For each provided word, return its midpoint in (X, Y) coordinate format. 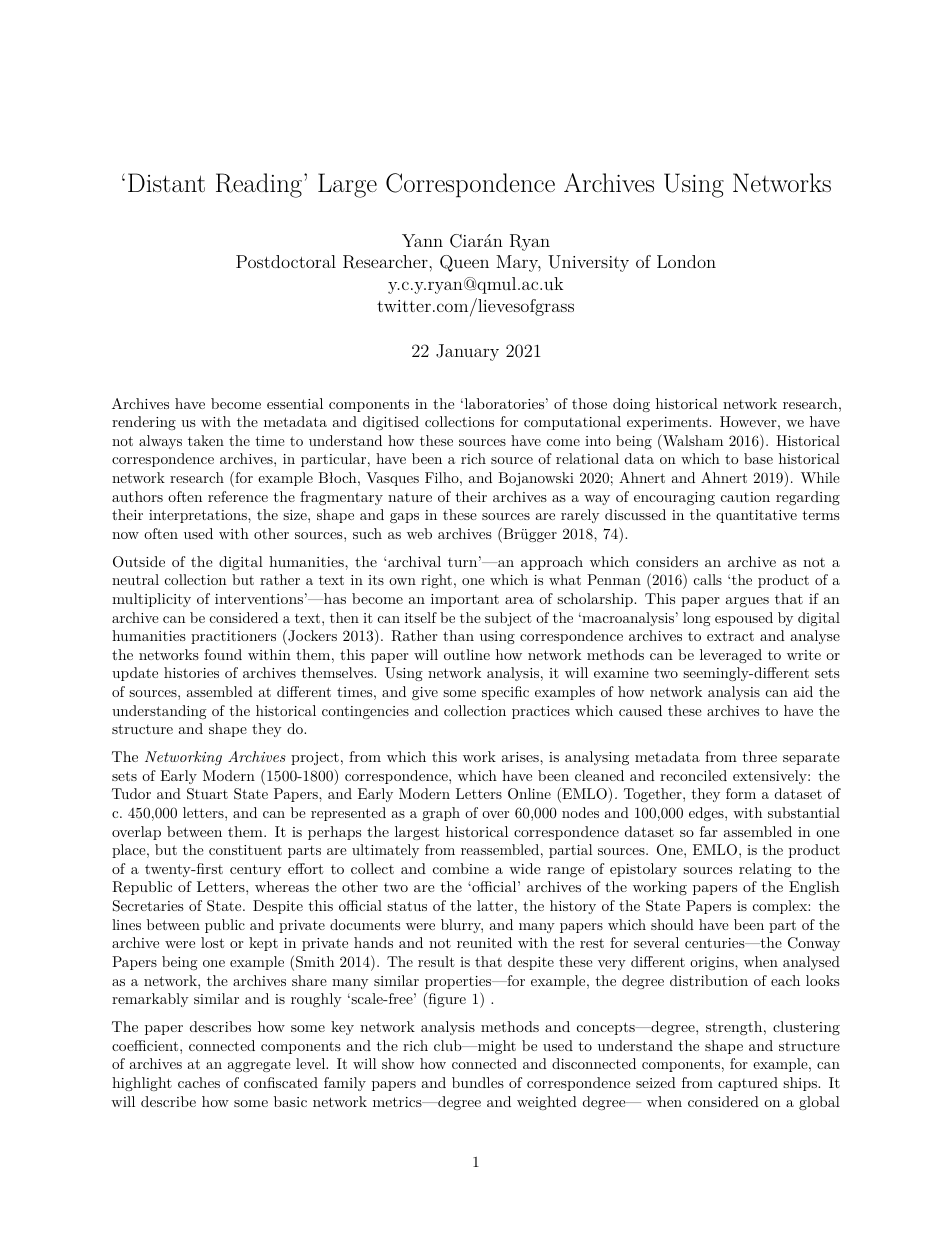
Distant (166, 182)
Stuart (207, 794)
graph (441, 814)
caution (745, 497)
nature (410, 497)
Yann (422, 240)
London (686, 261)
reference (238, 496)
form (741, 793)
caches (199, 1082)
